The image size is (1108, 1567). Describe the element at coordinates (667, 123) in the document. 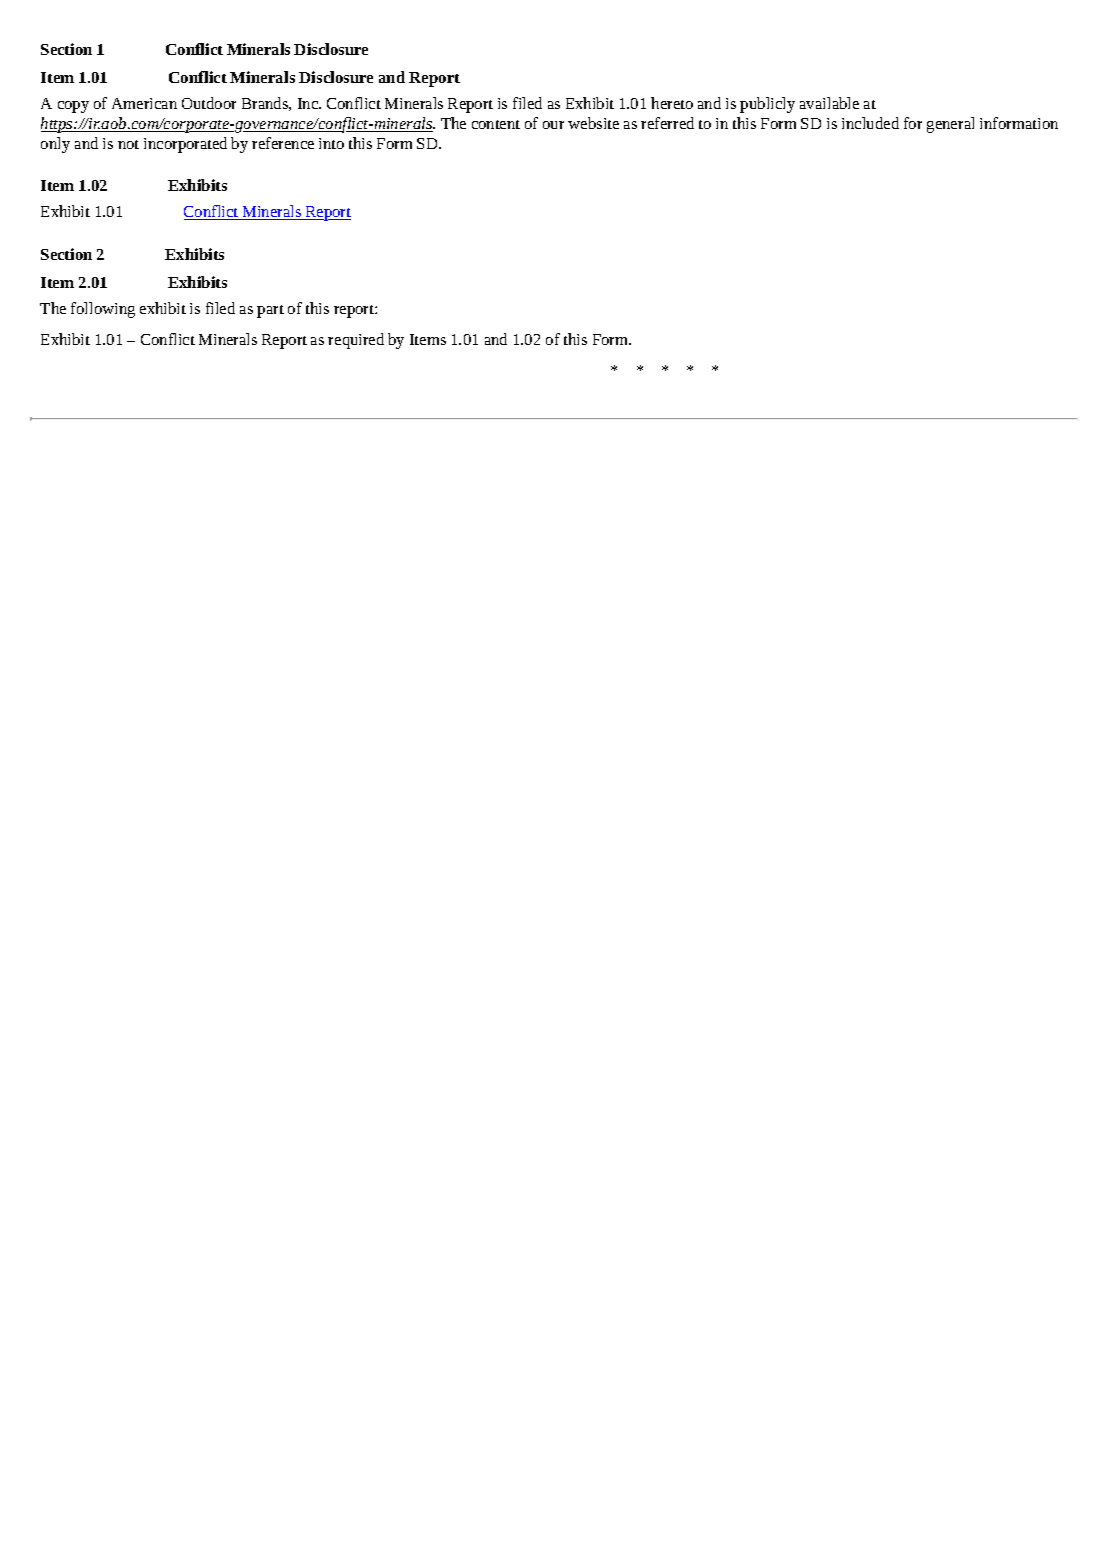

I see `referred` at that location.
